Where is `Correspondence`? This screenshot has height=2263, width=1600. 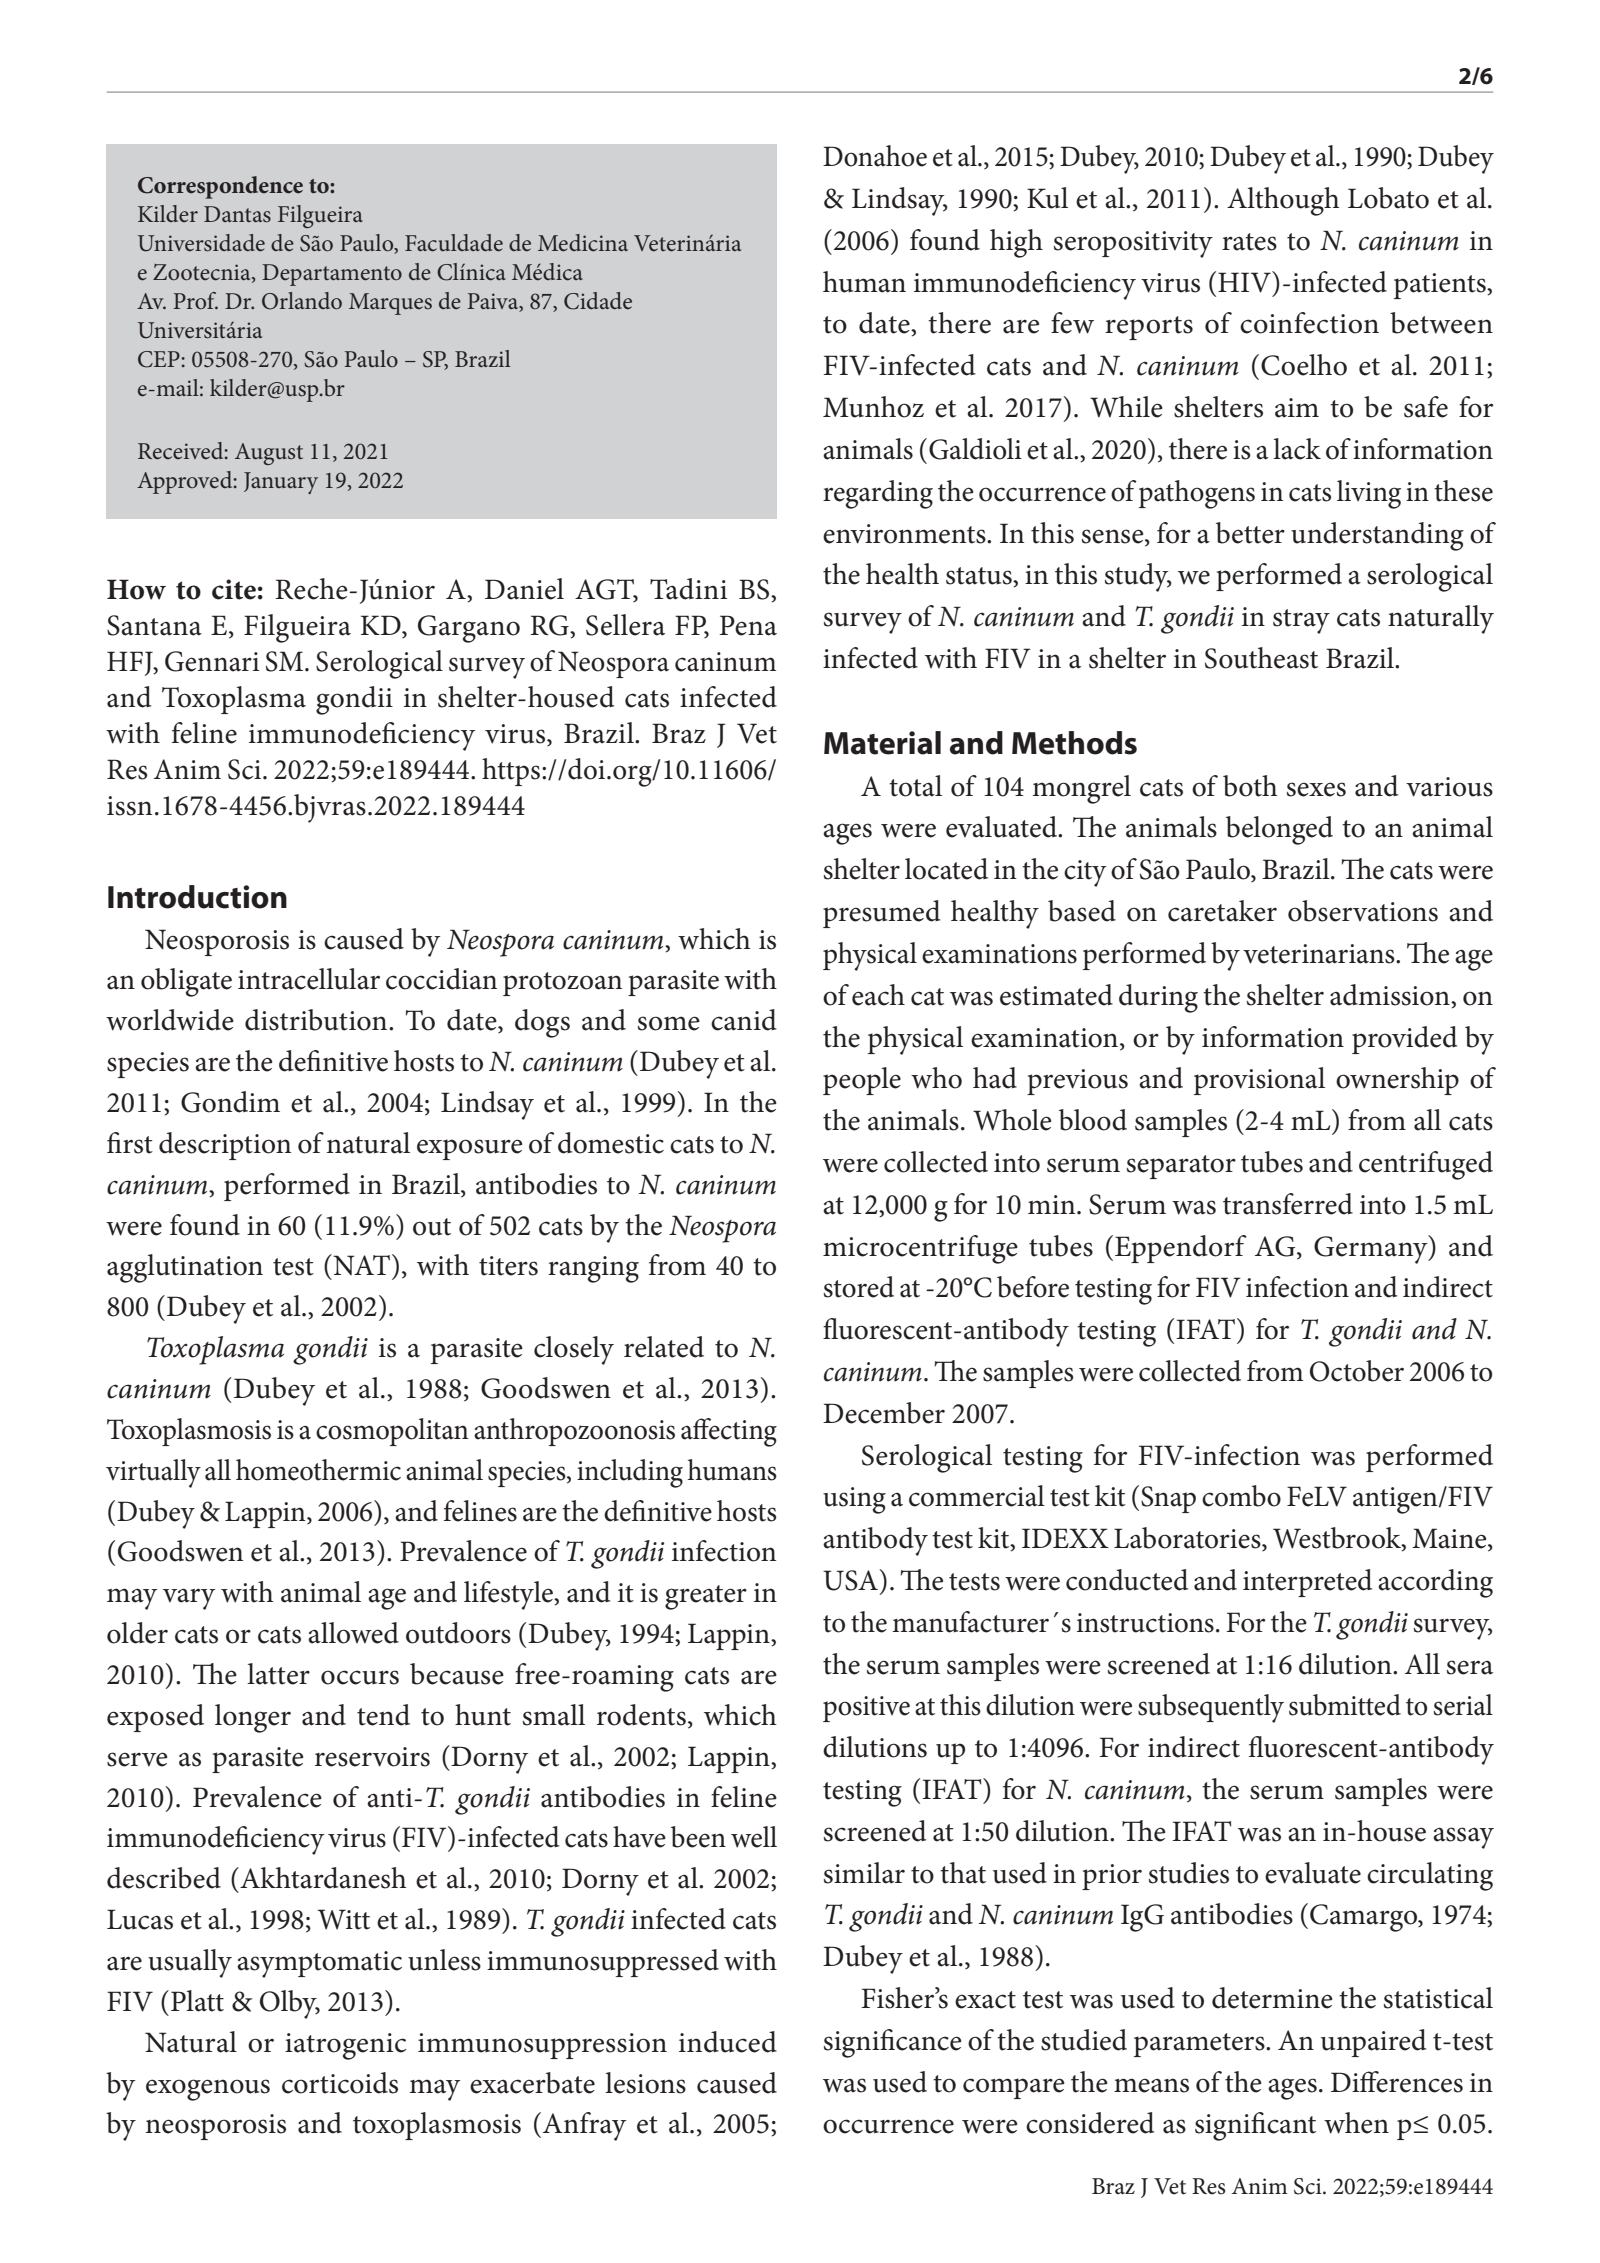
Correspondence is located at coordinates (220, 187).
